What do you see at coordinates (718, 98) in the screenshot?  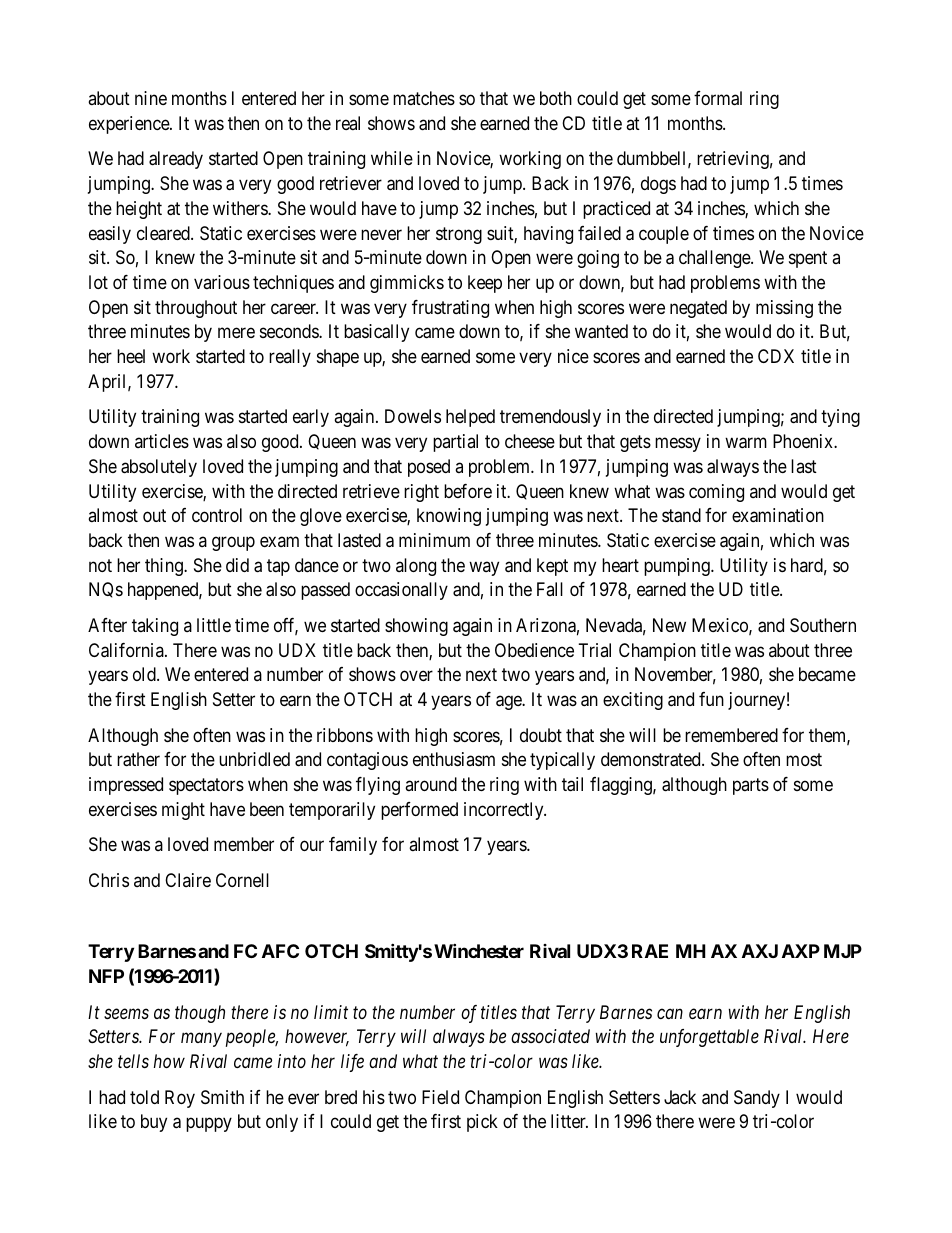 I see `formal` at bounding box center [718, 98].
